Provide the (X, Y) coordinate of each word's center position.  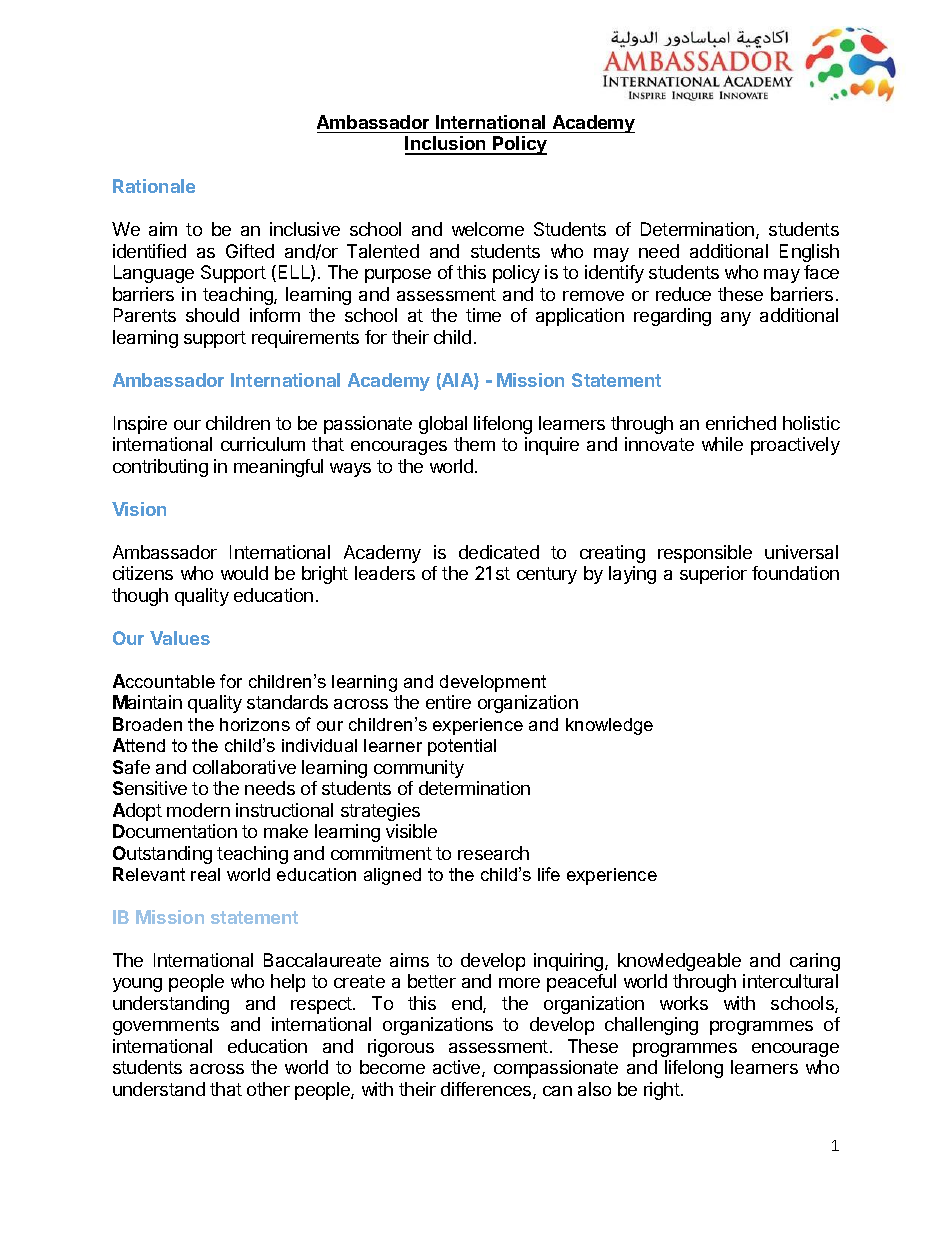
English (809, 253)
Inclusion (446, 145)
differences (487, 1090)
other (268, 1089)
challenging (651, 1026)
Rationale (154, 186)
